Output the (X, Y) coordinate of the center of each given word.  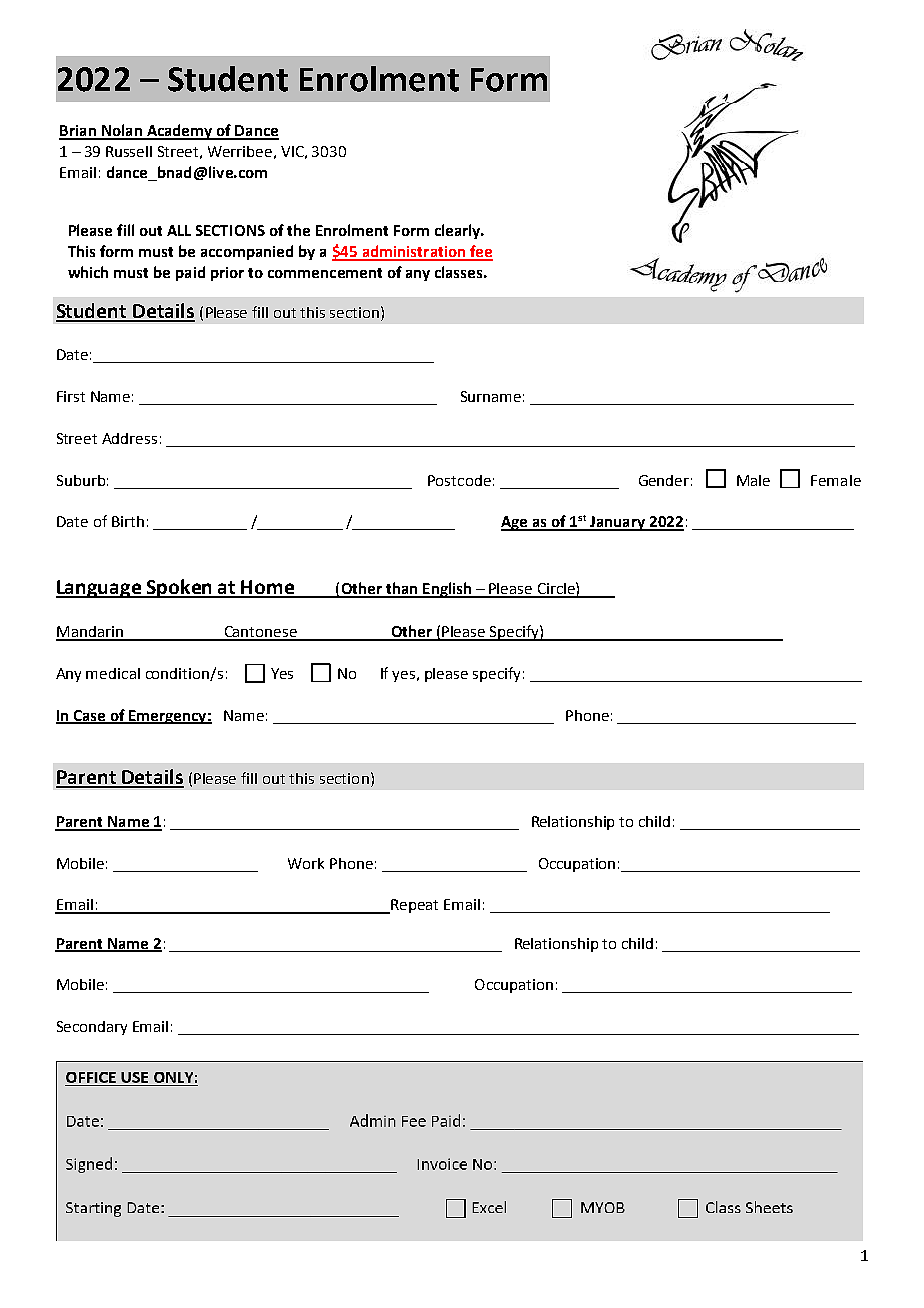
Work (306, 863)
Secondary (92, 1028)
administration (414, 252)
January (617, 523)
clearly (459, 231)
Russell (129, 151)
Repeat (413, 906)
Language (99, 589)
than (401, 589)
